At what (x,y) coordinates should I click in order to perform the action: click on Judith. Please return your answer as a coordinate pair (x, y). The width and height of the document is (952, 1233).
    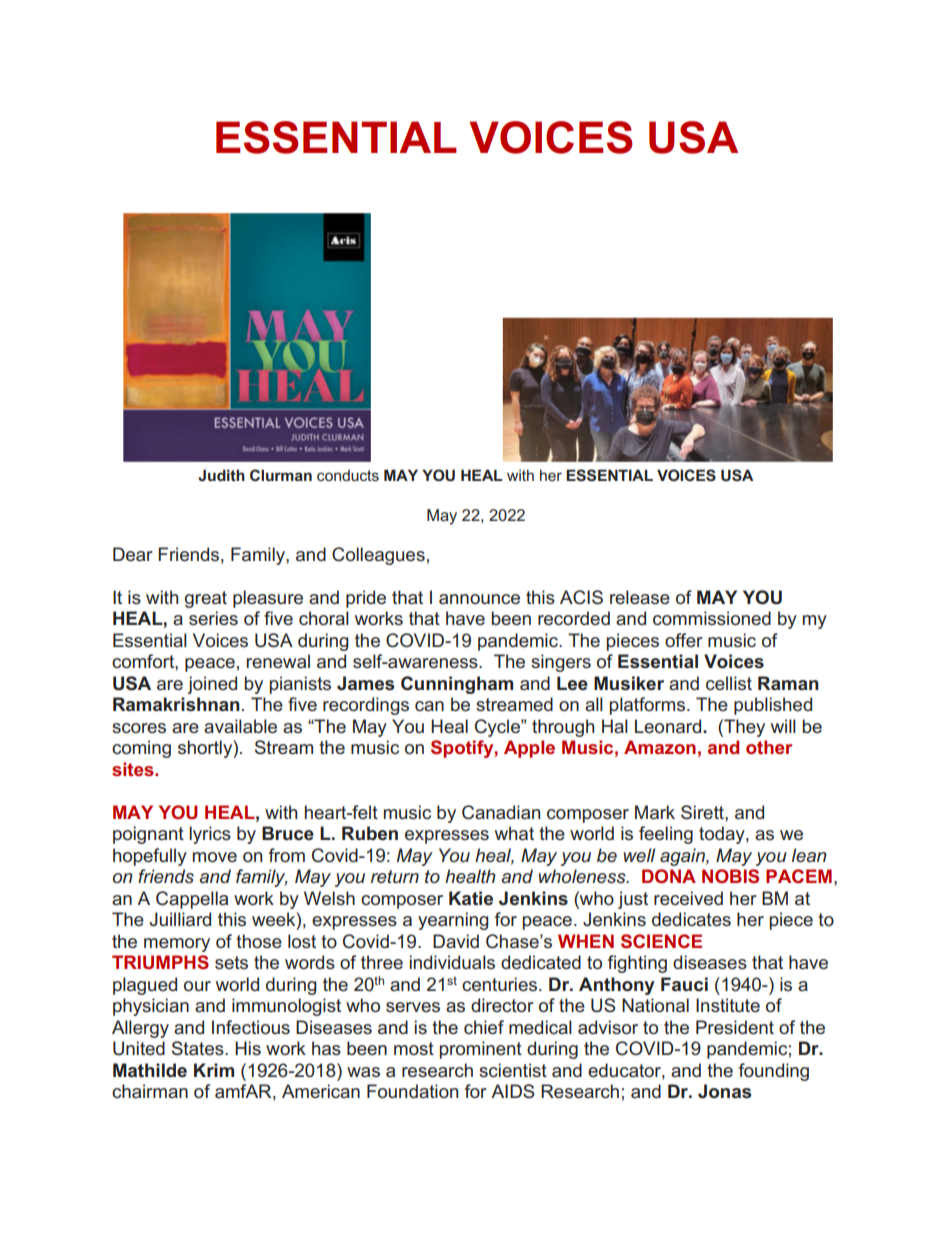
    Looking at the image, I should click on (221, 475).
